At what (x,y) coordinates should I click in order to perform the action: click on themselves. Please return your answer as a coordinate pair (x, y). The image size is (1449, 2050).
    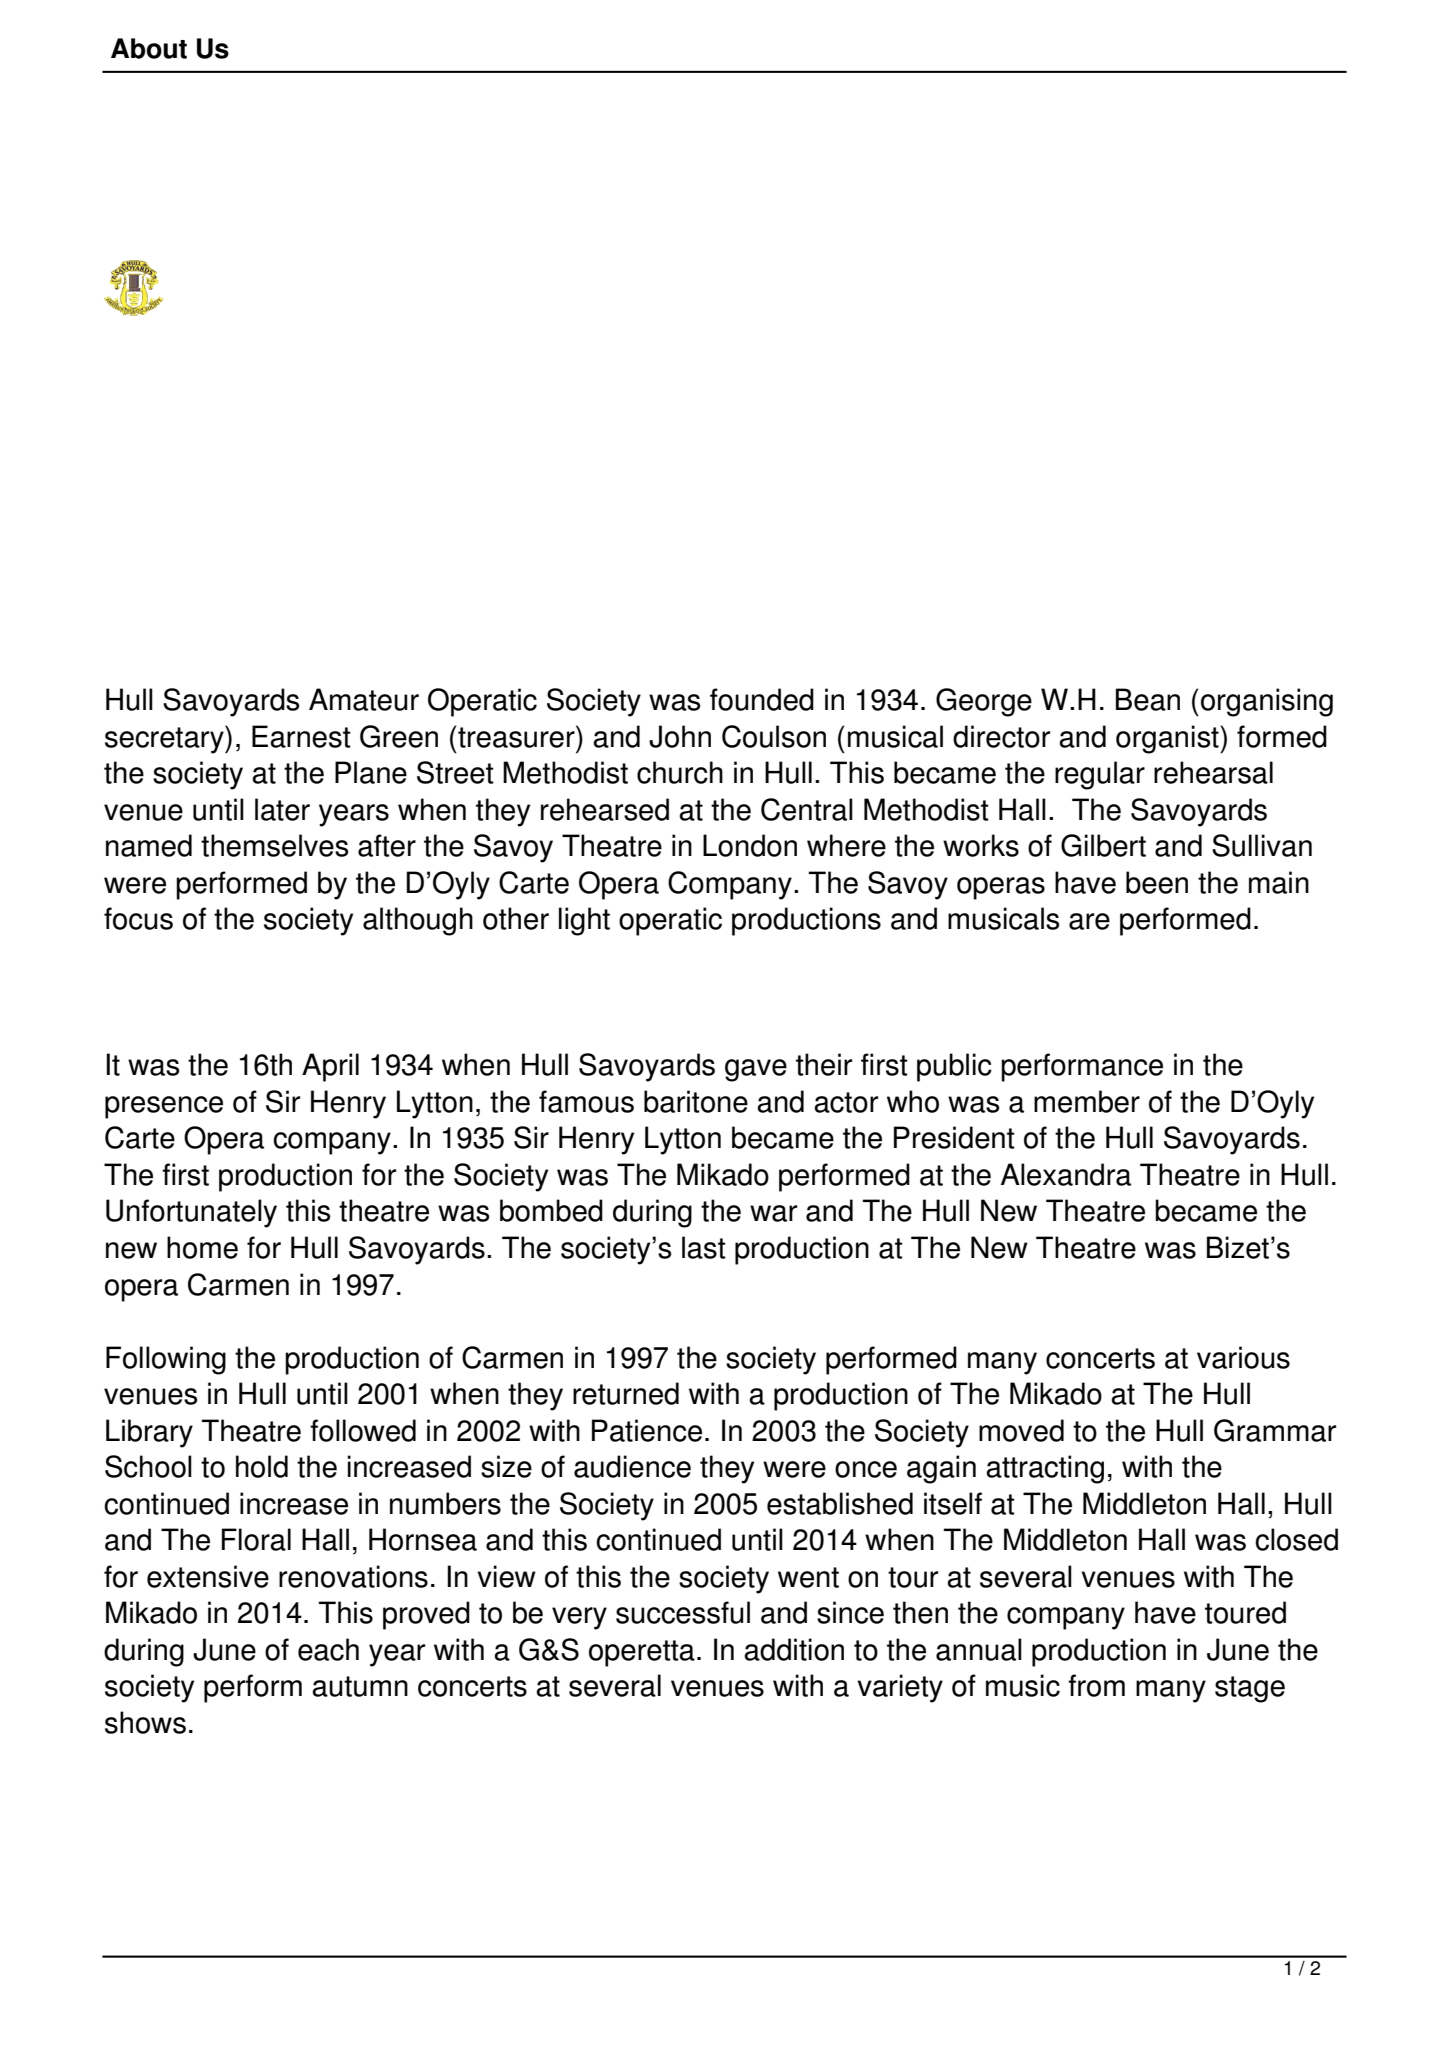
    Looking at the image, I should click on (274, 845).
